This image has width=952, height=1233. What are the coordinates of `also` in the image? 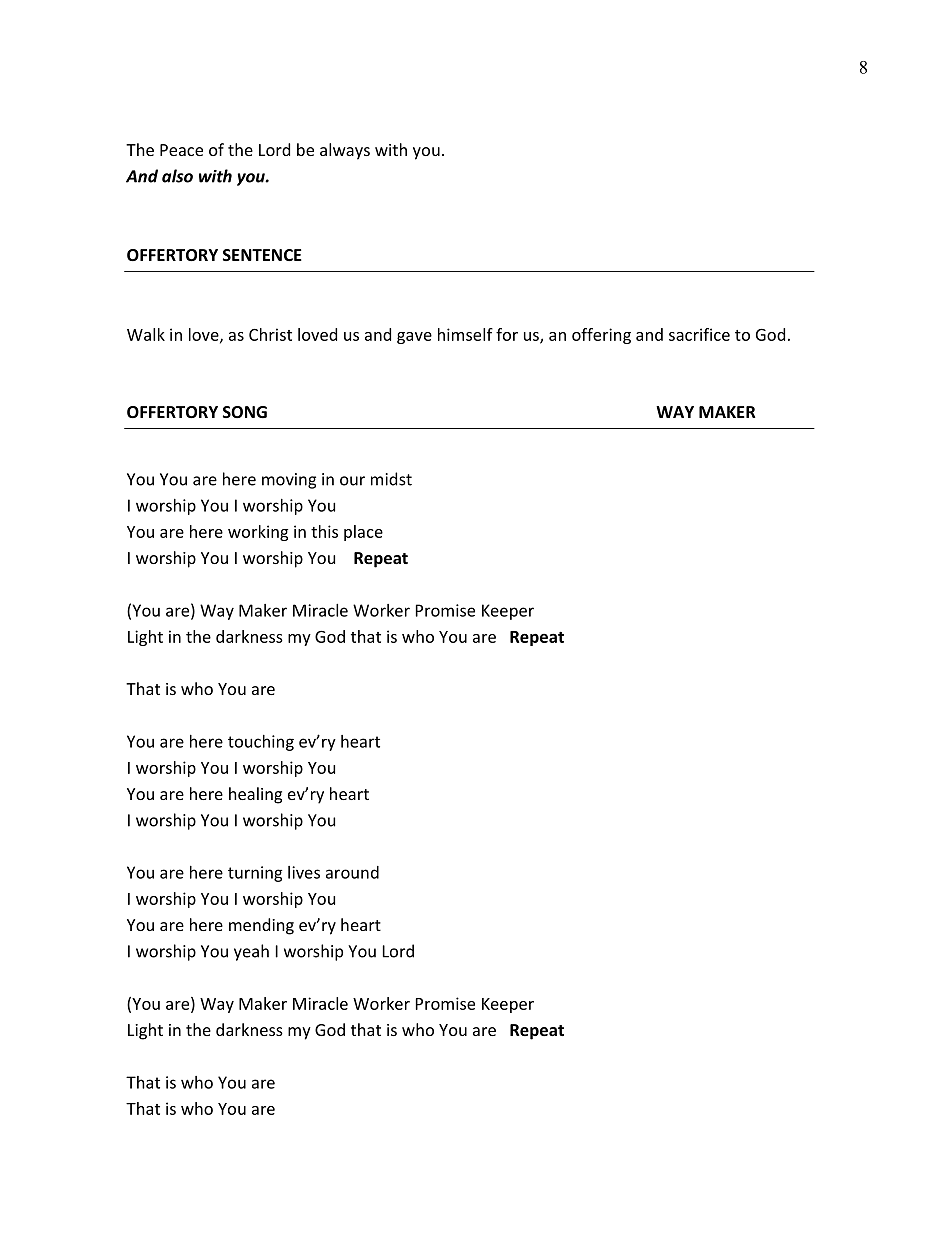 It's located at (177, 176).
